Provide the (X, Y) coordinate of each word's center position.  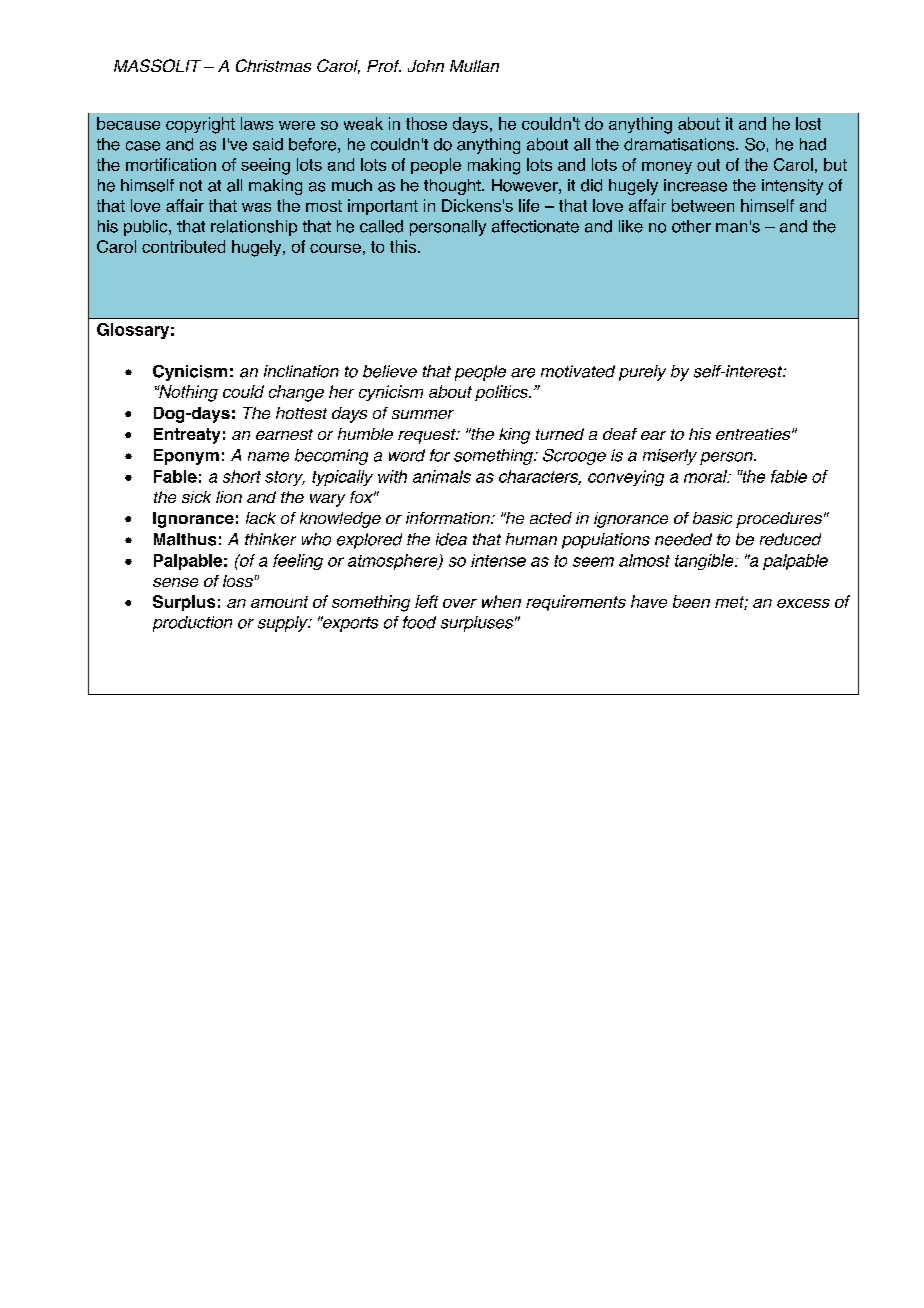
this (403, 246)
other (691, 226)
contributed (183, 246)
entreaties (754, 434)
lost (808, 123)
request (428, 436)
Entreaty (187, 436)
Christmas (273, 65)
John (426, 66)
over (460, 603)
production (192, 624)
